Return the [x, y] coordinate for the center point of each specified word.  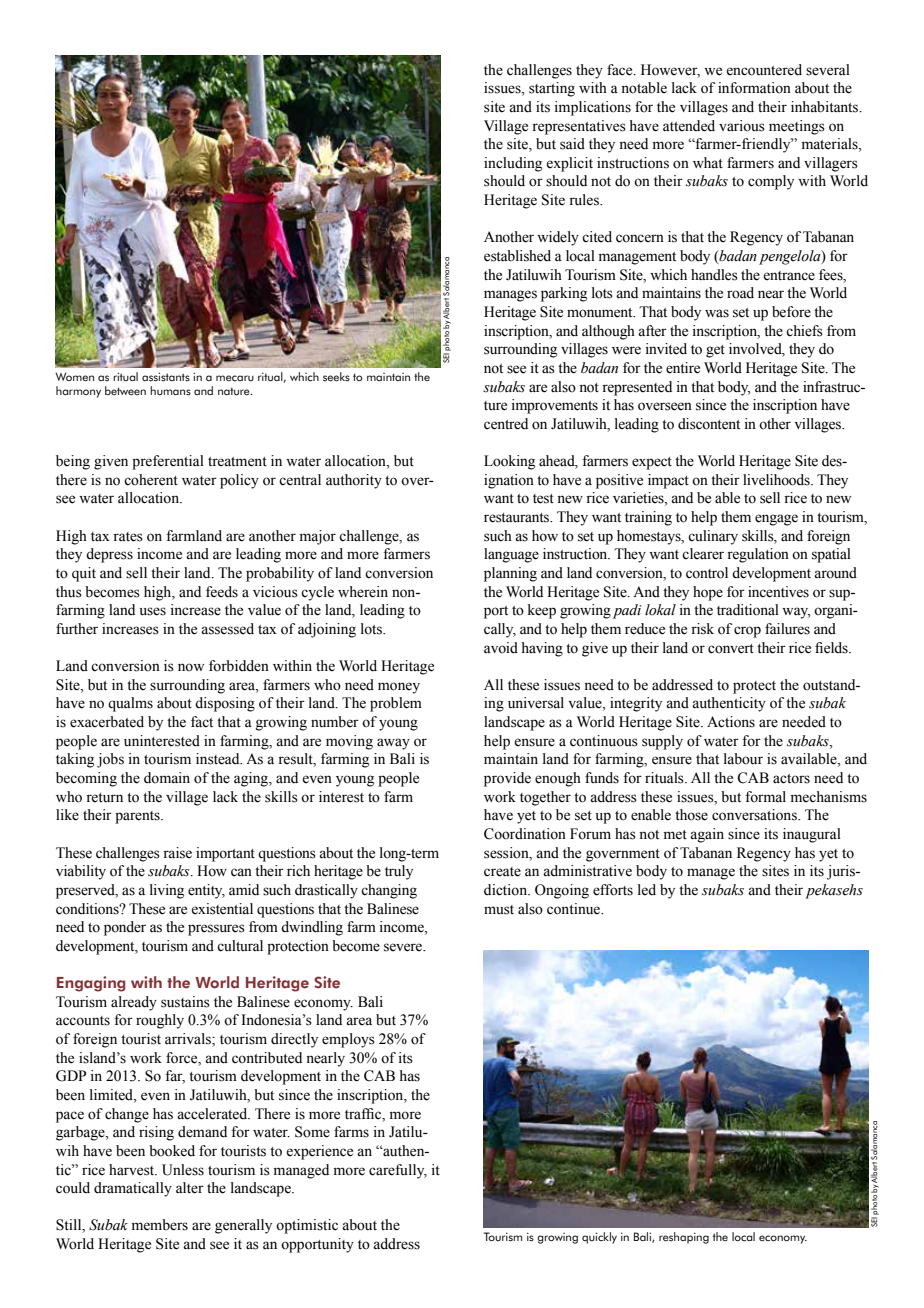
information [754, 88]
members [160, 1225]
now [191, 667]
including [513, 164]
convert [731, 649]
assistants [166, 377]
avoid [501, 648]
